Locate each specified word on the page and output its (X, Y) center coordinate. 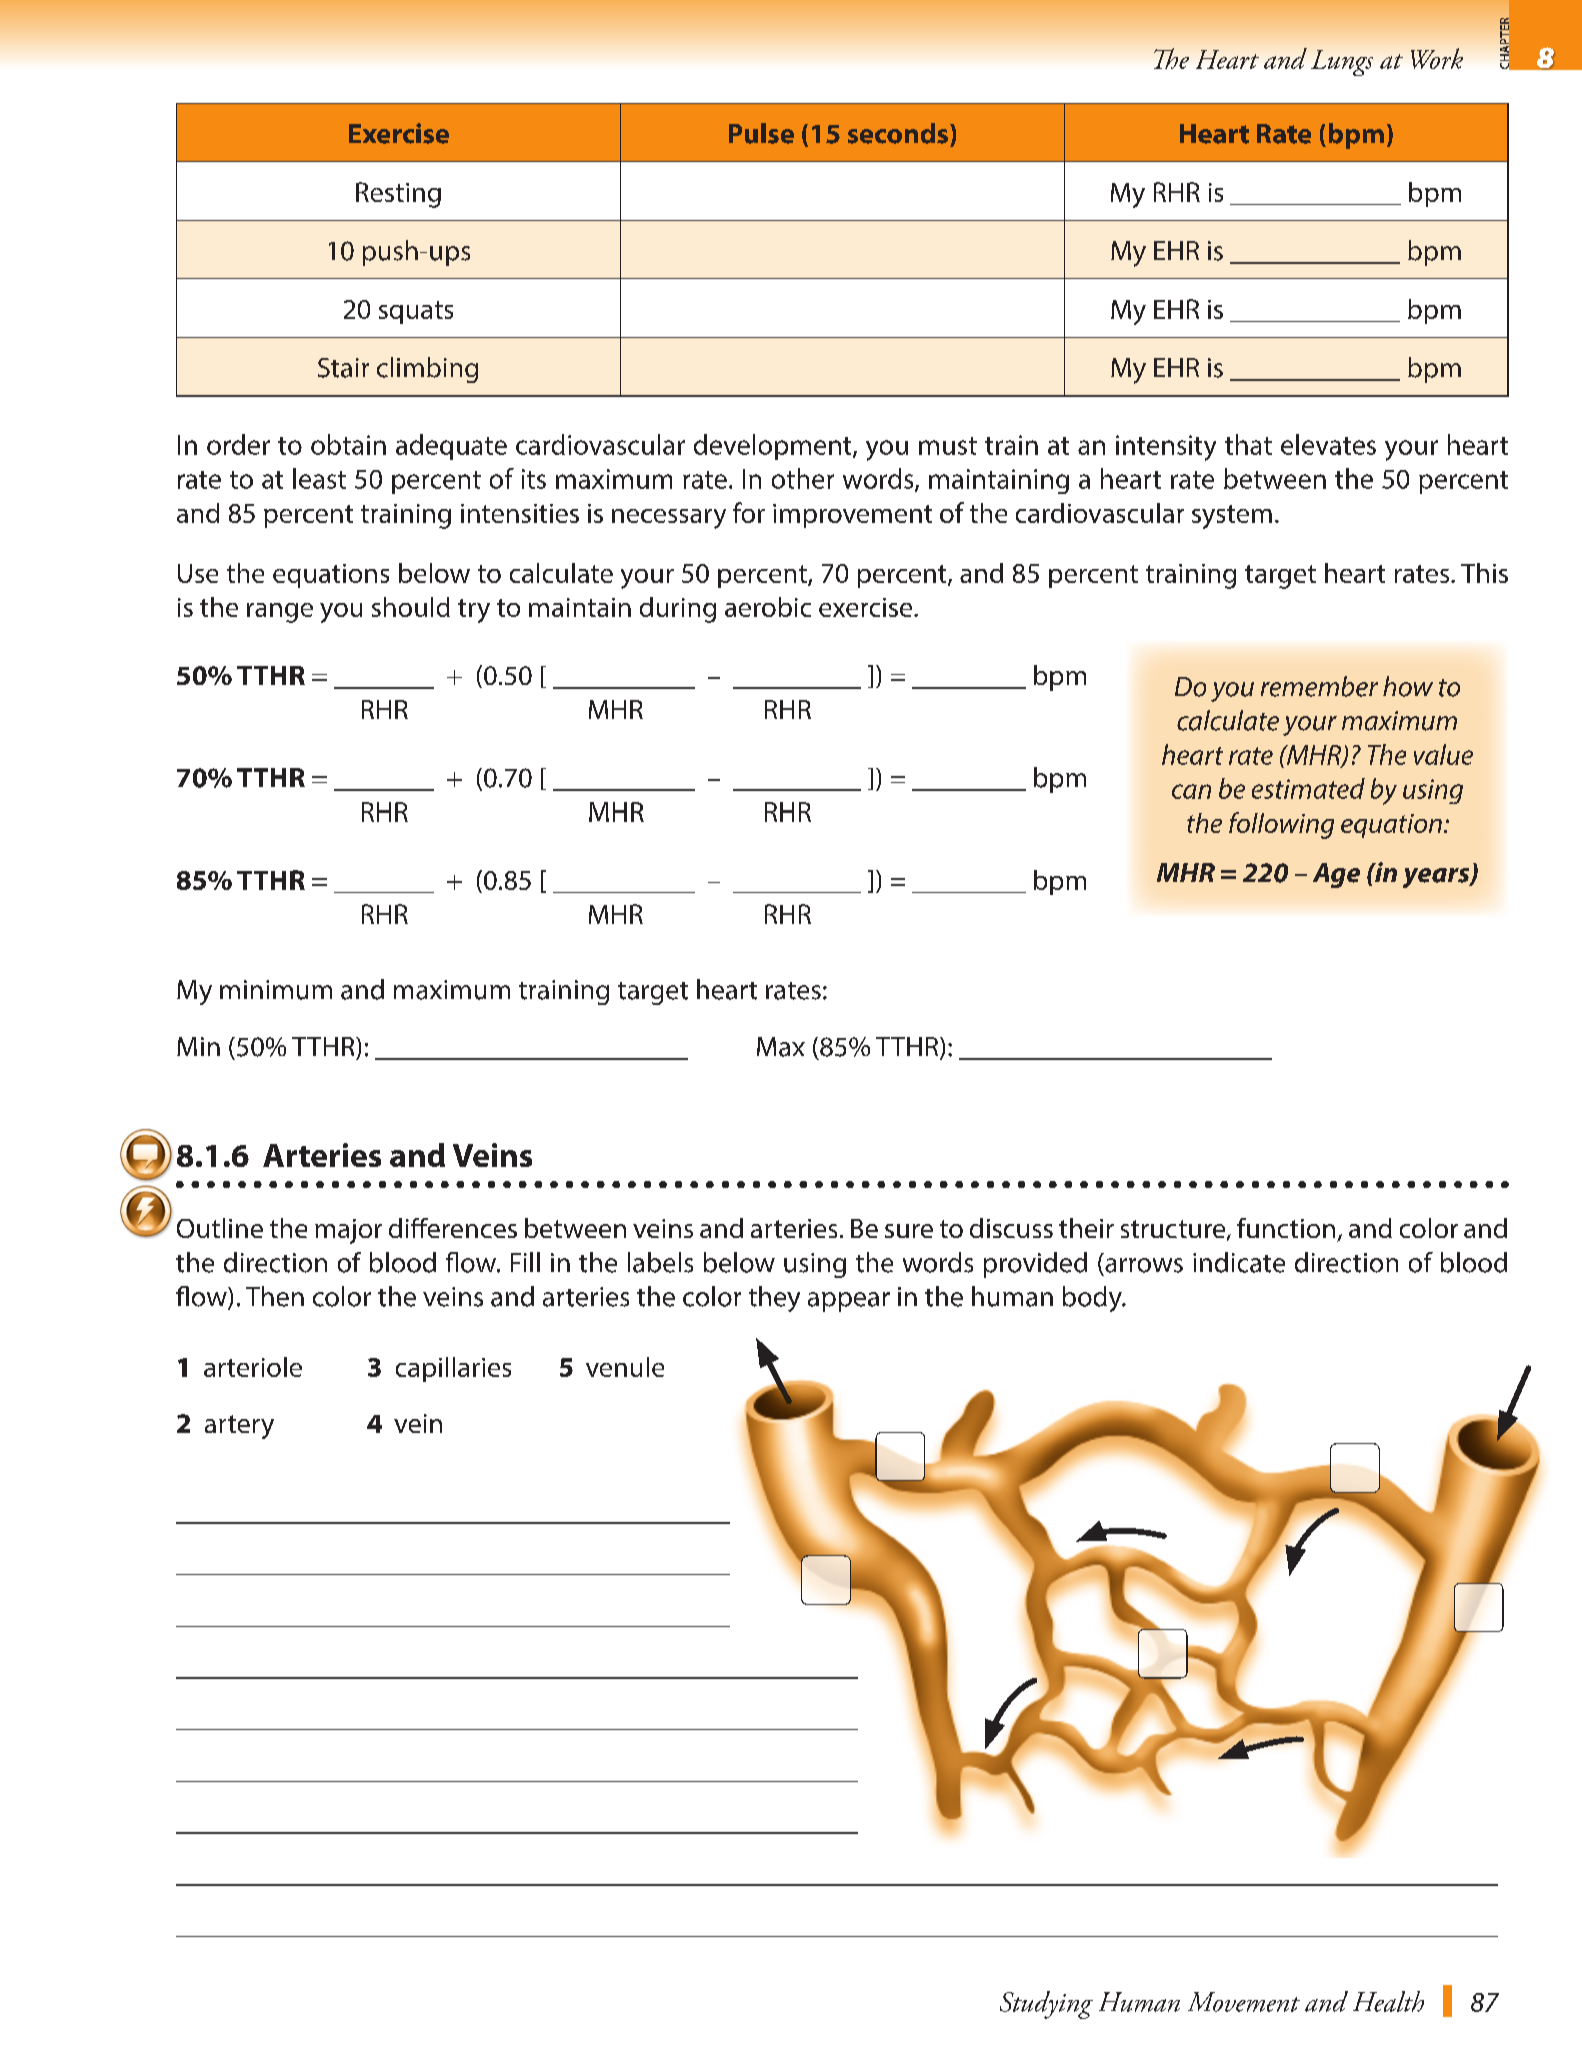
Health (1388, 2001)
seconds (899, 133)
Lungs (1342, 63)
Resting (398, 195)
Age (1336, 875)
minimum (276, 990)
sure (909, 1231)
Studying (1046, 2005)
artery (239, 1427)
